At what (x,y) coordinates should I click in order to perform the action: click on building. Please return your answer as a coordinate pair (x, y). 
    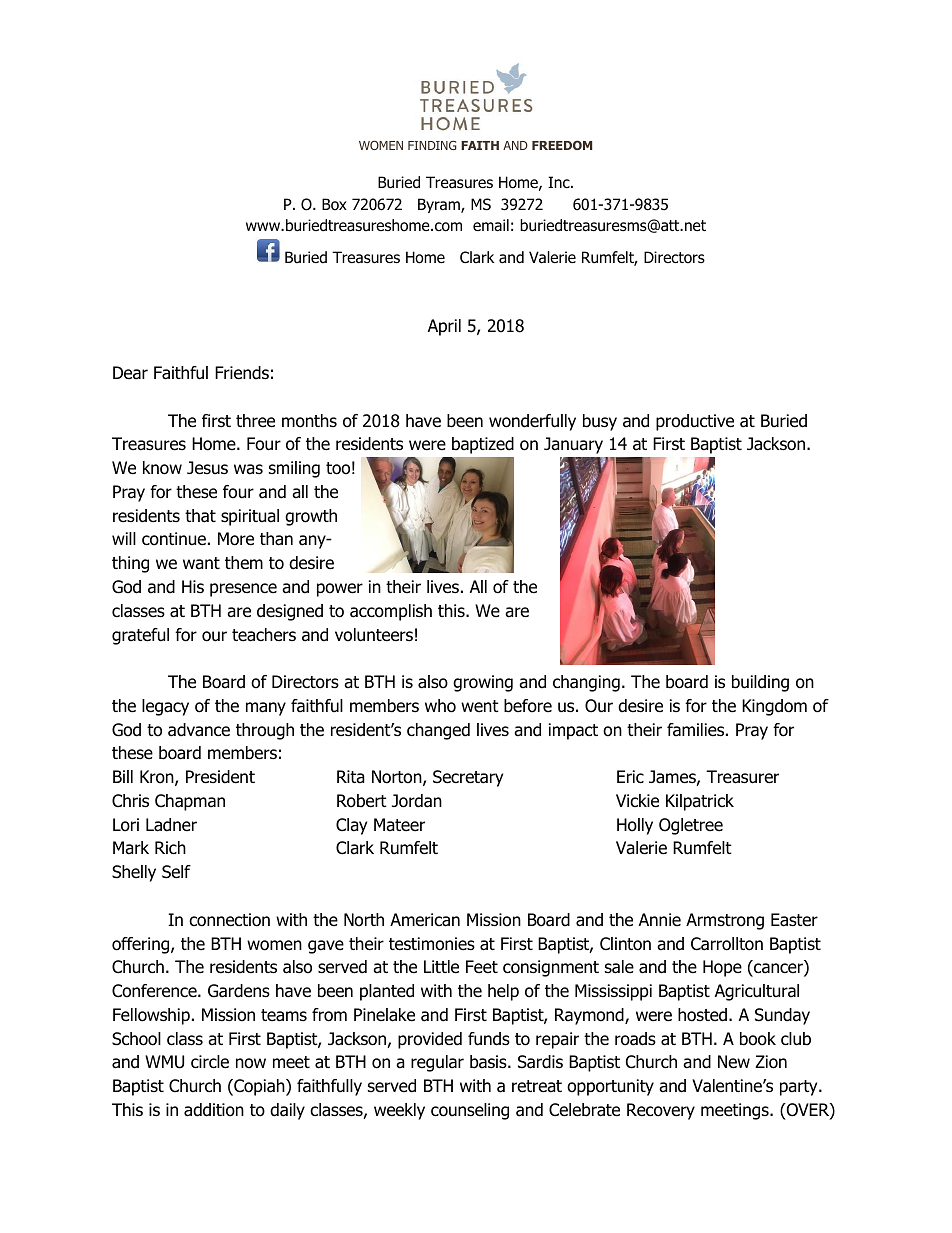
    Looking at the image, I should click on (760, 683).
